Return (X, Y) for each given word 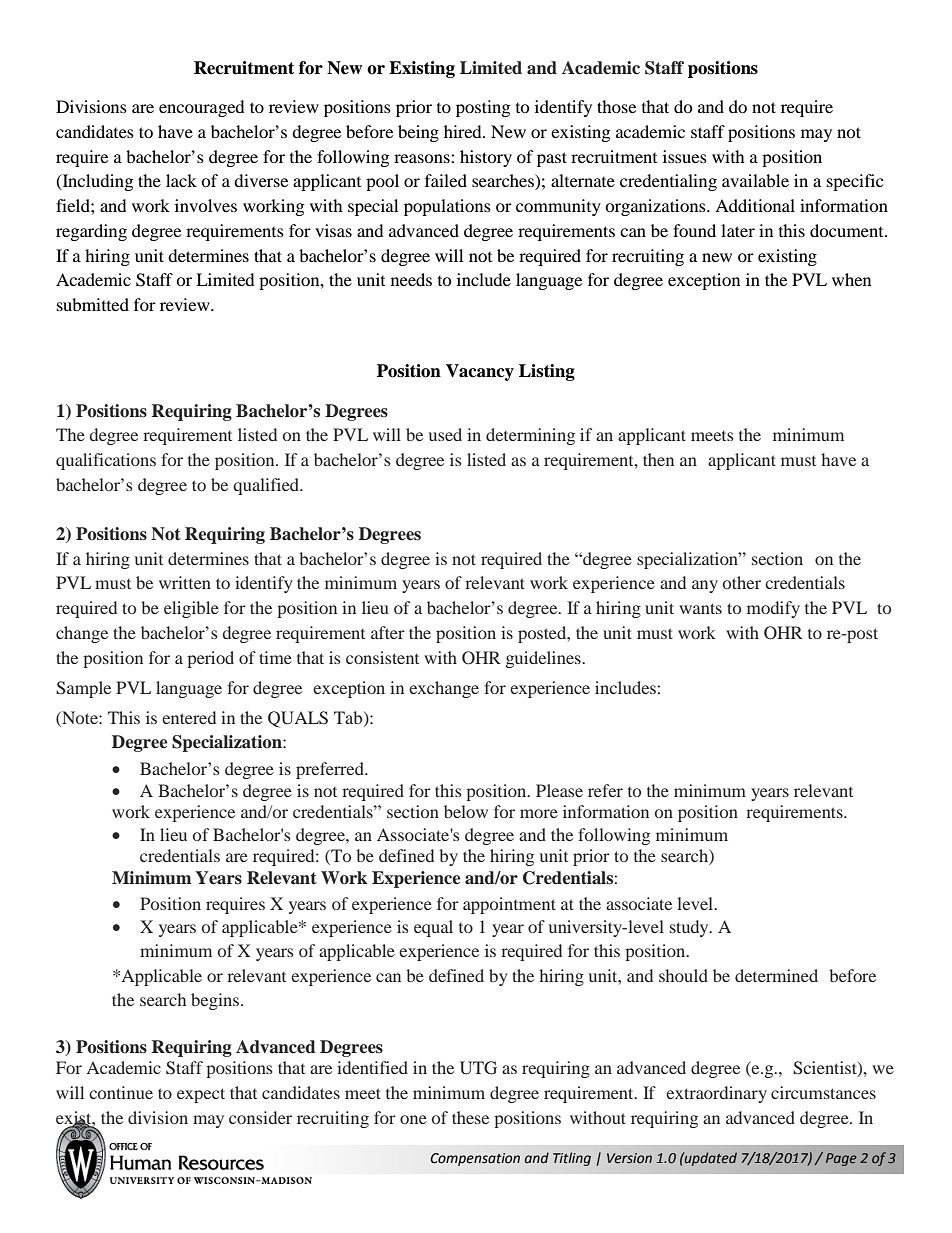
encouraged (202, 108)
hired (464, 131)
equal (433, 928)
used (445, 434)
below (466, 811)
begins (215, 1001)
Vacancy (480, 372)
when (851, 279)
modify (773, 609)
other (742, 582)
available (755, 180)
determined (776, 975)
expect (201, 1095)
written (185, 582)
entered (189, 717)
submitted (93, 304)
